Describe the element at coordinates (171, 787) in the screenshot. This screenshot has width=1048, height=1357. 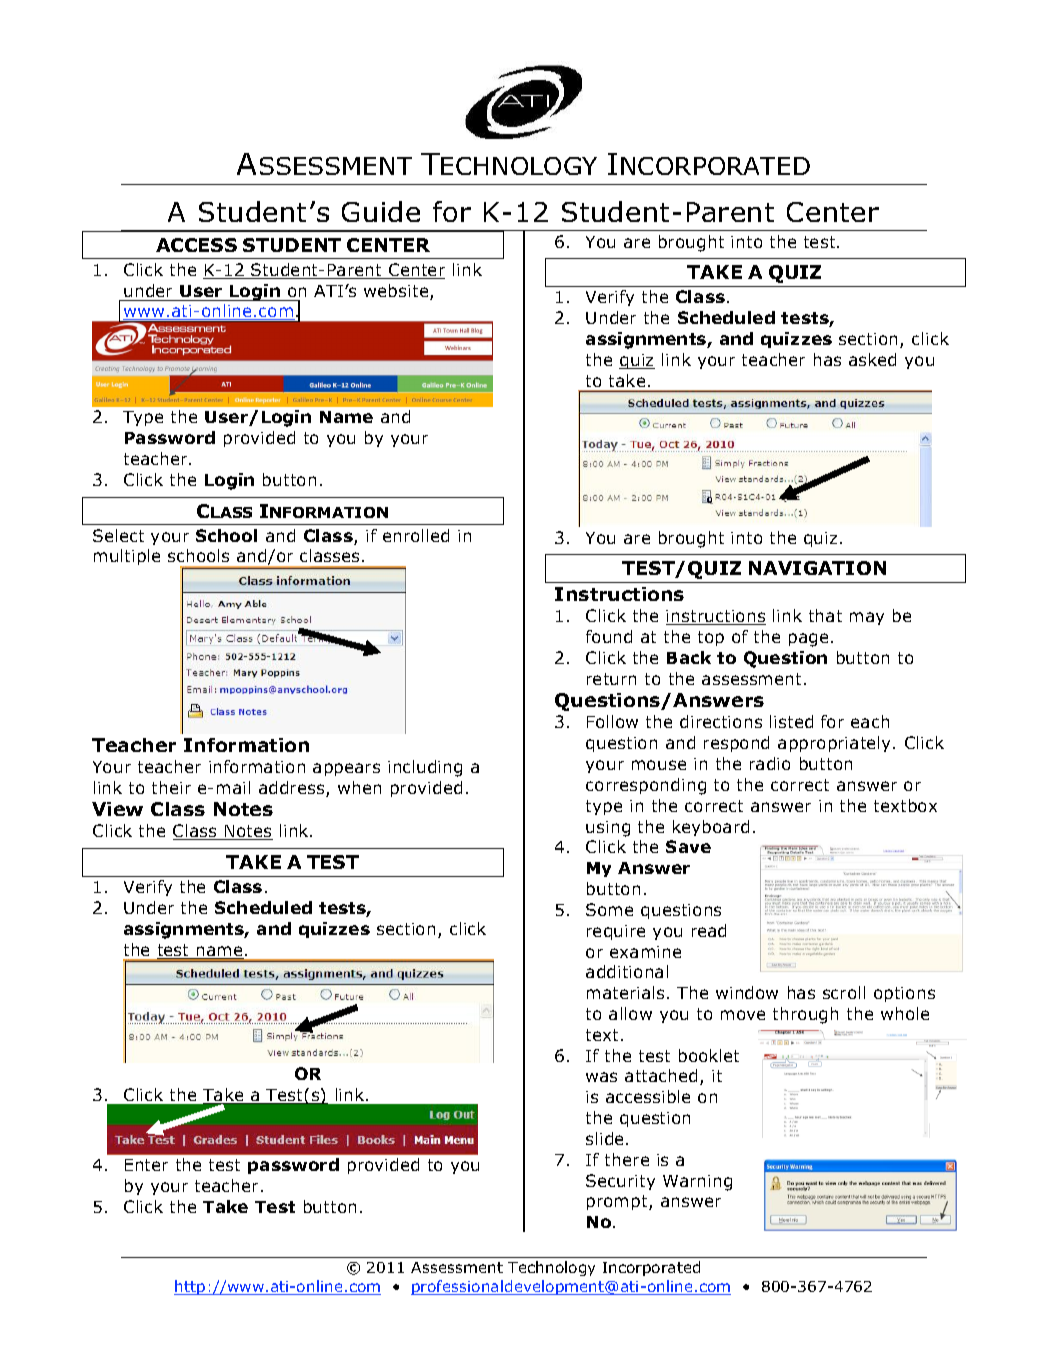
I see `their` at that location.
